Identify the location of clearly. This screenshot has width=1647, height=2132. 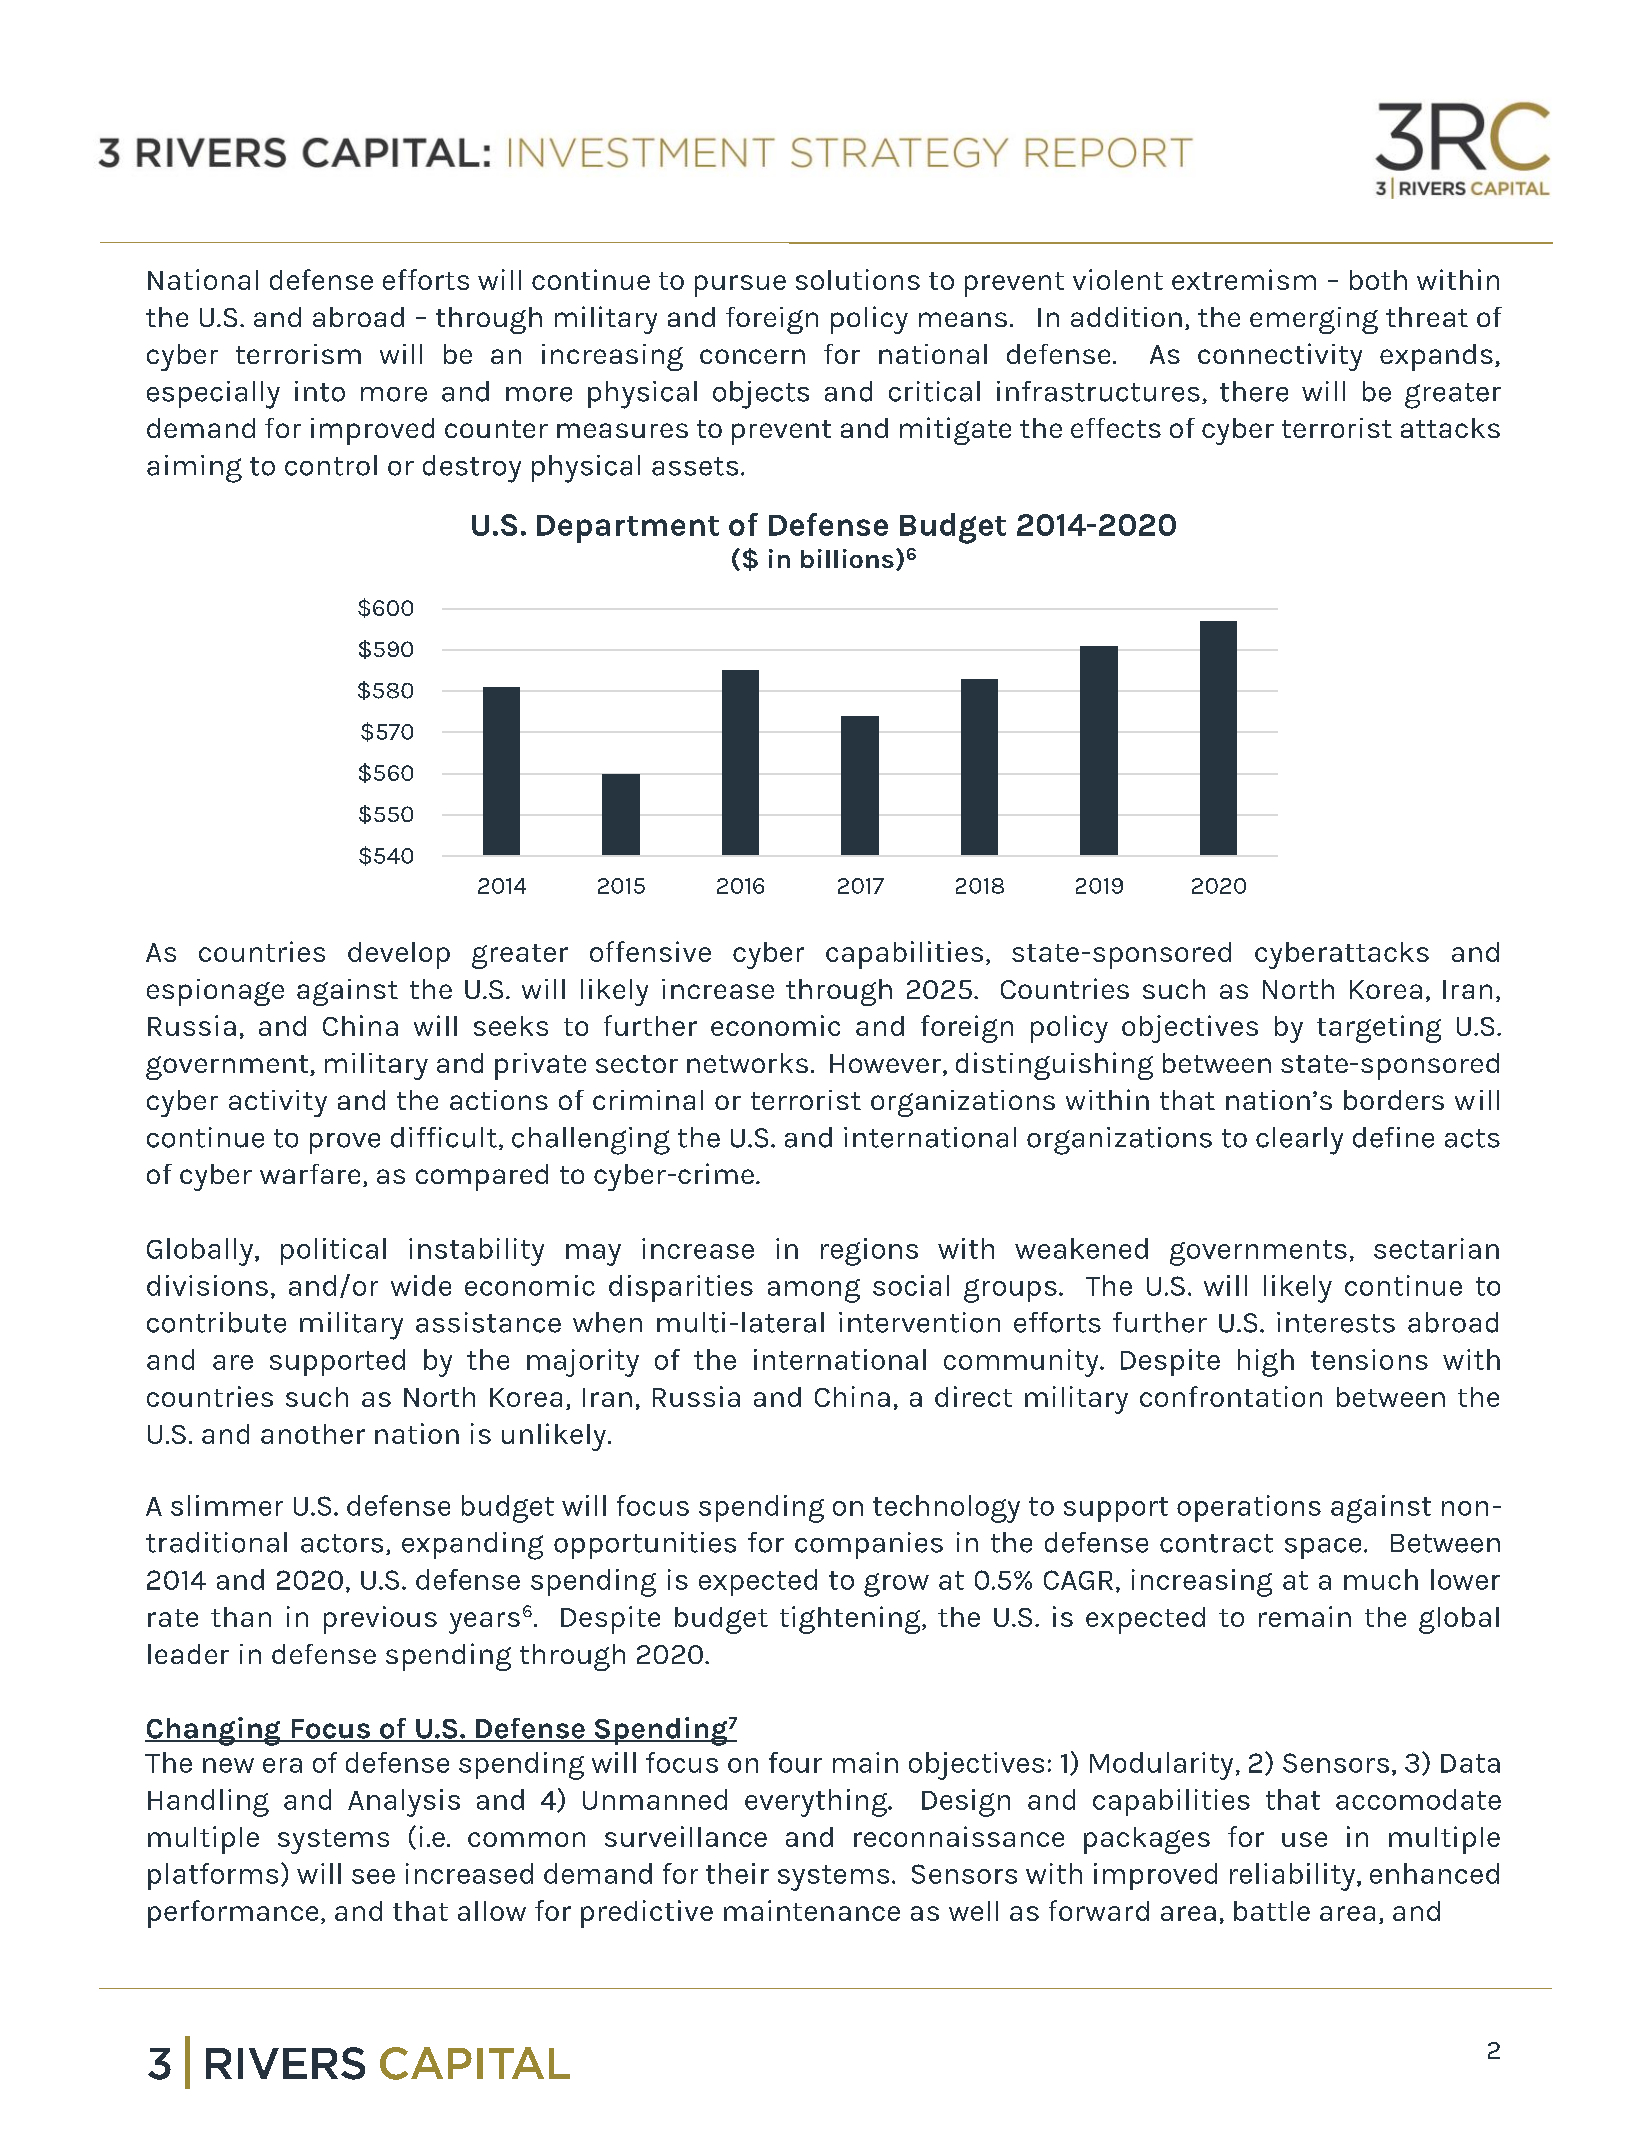
(1299, 1141).
